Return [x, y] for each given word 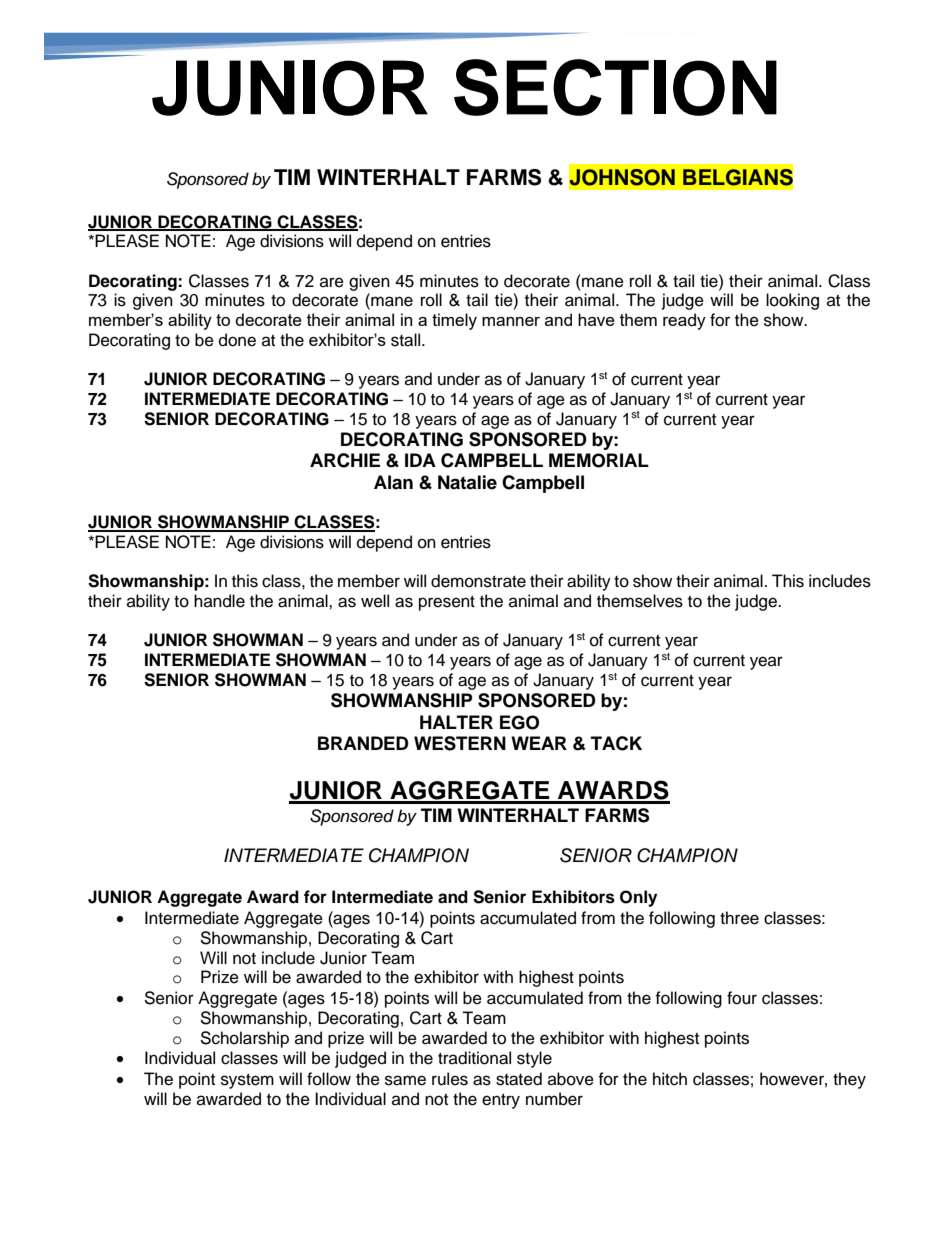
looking [792, 301]
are [332, 282]
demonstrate [478, 581]
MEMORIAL [599, 460]
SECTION [615, 87]
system [247, 1081]
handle [219, 601]
